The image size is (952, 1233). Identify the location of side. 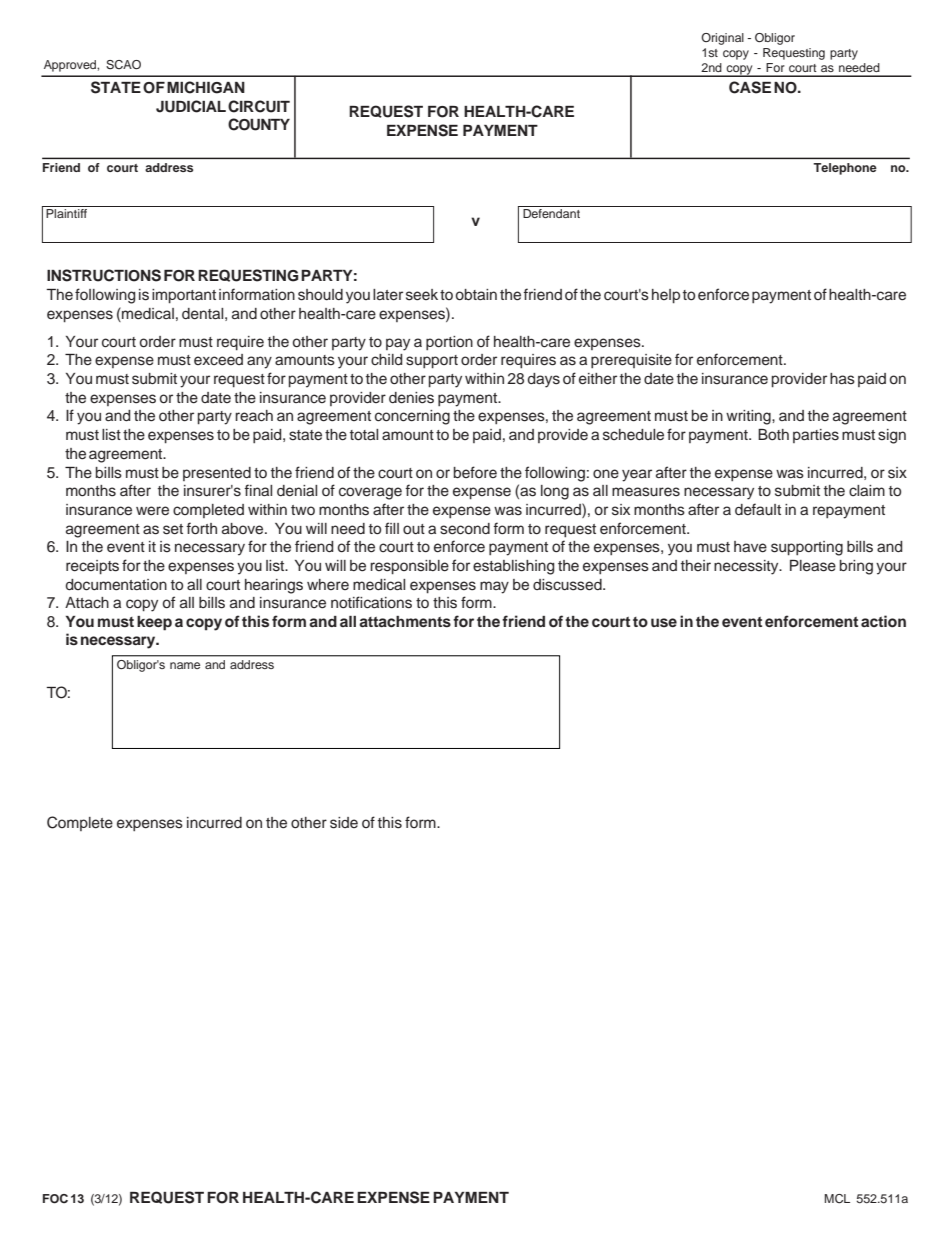
(344, 823).
